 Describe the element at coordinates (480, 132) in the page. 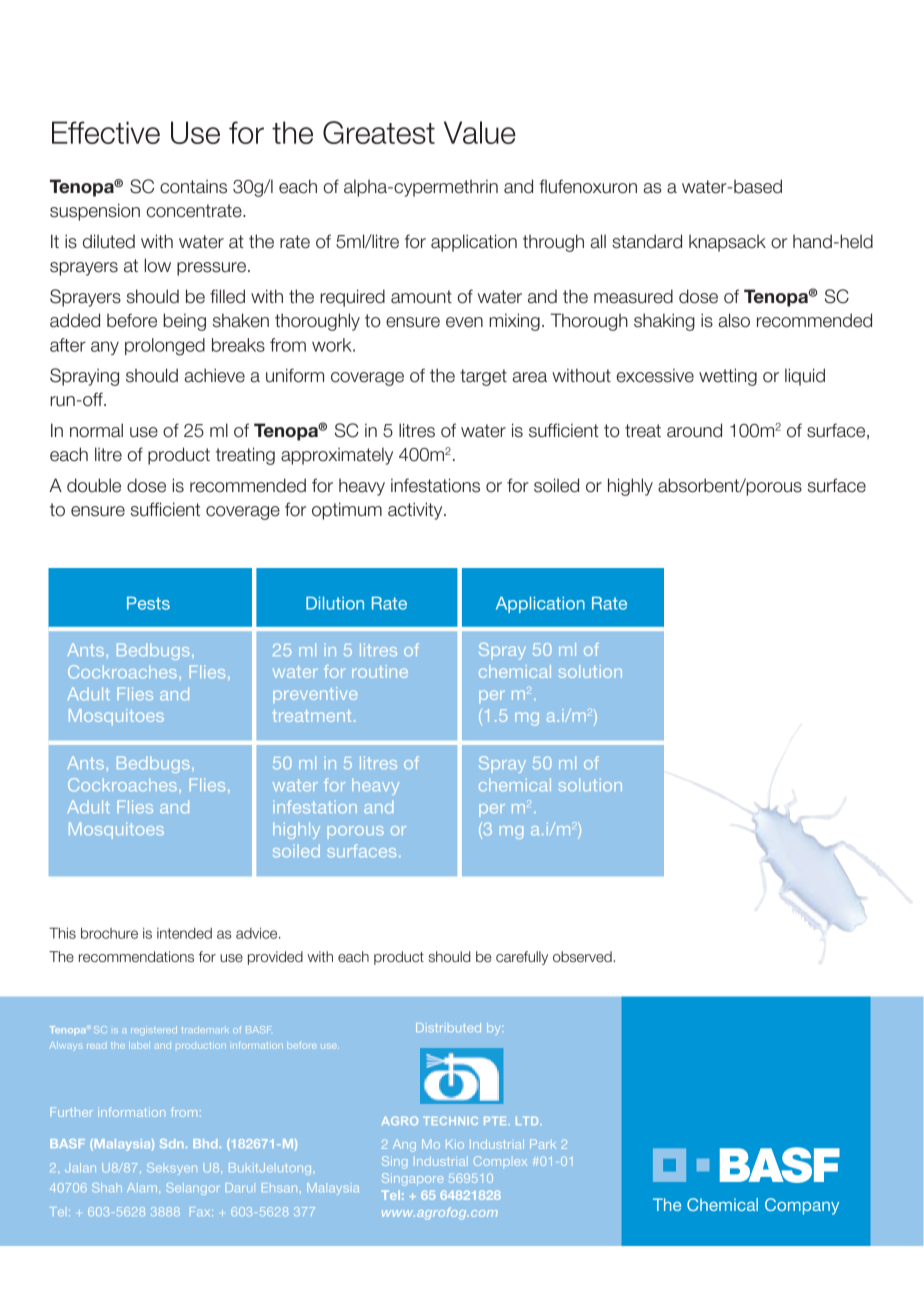

I see `Value` at that location.
